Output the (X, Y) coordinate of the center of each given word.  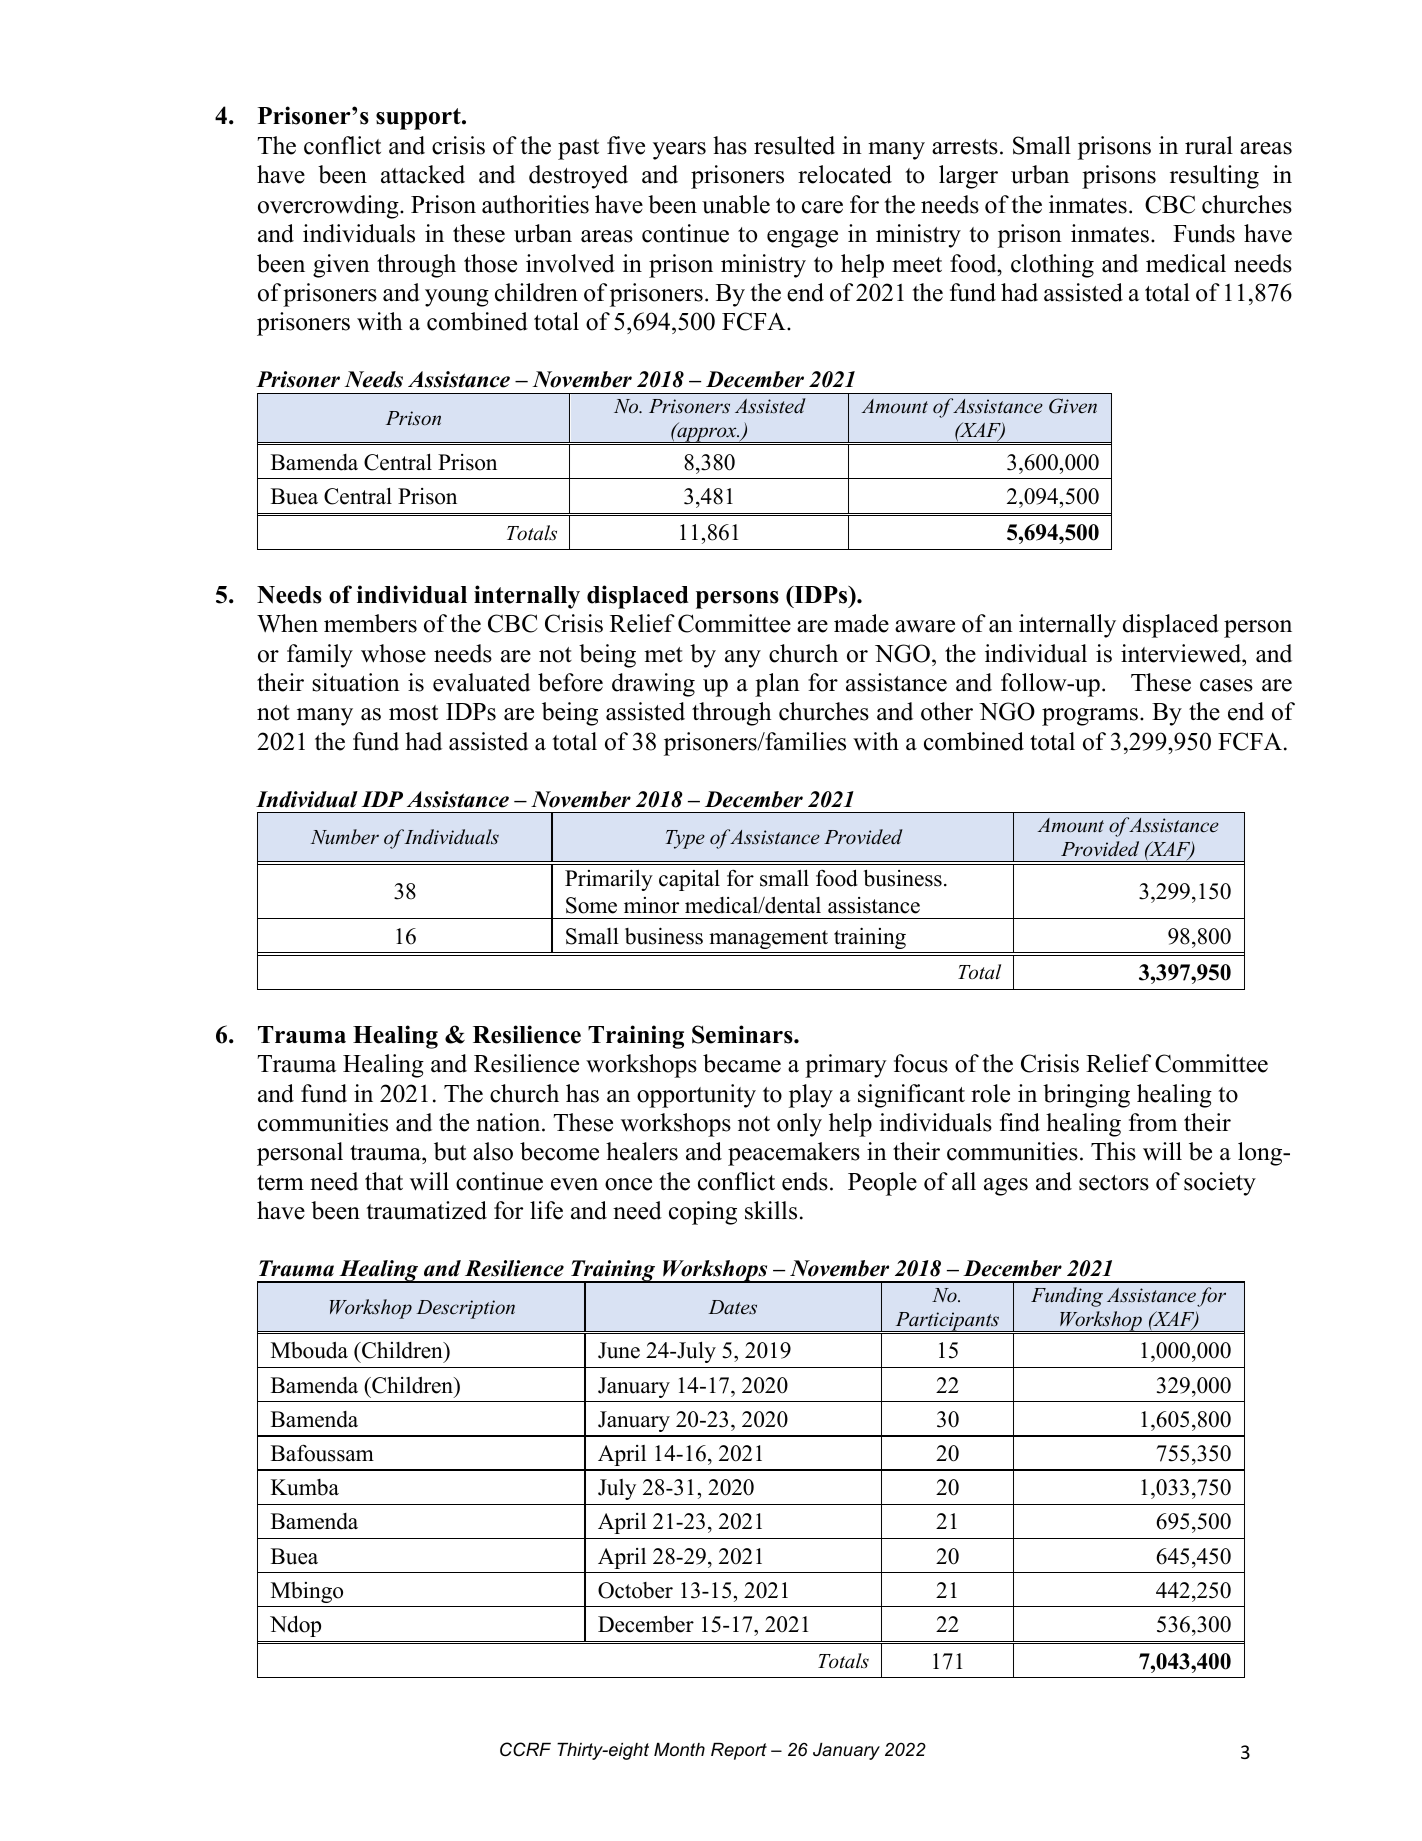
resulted (794, 145)
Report (739, 1751)
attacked (423, 174)
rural (1209, 145)
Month (679, 1749)
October (635, 1590)
